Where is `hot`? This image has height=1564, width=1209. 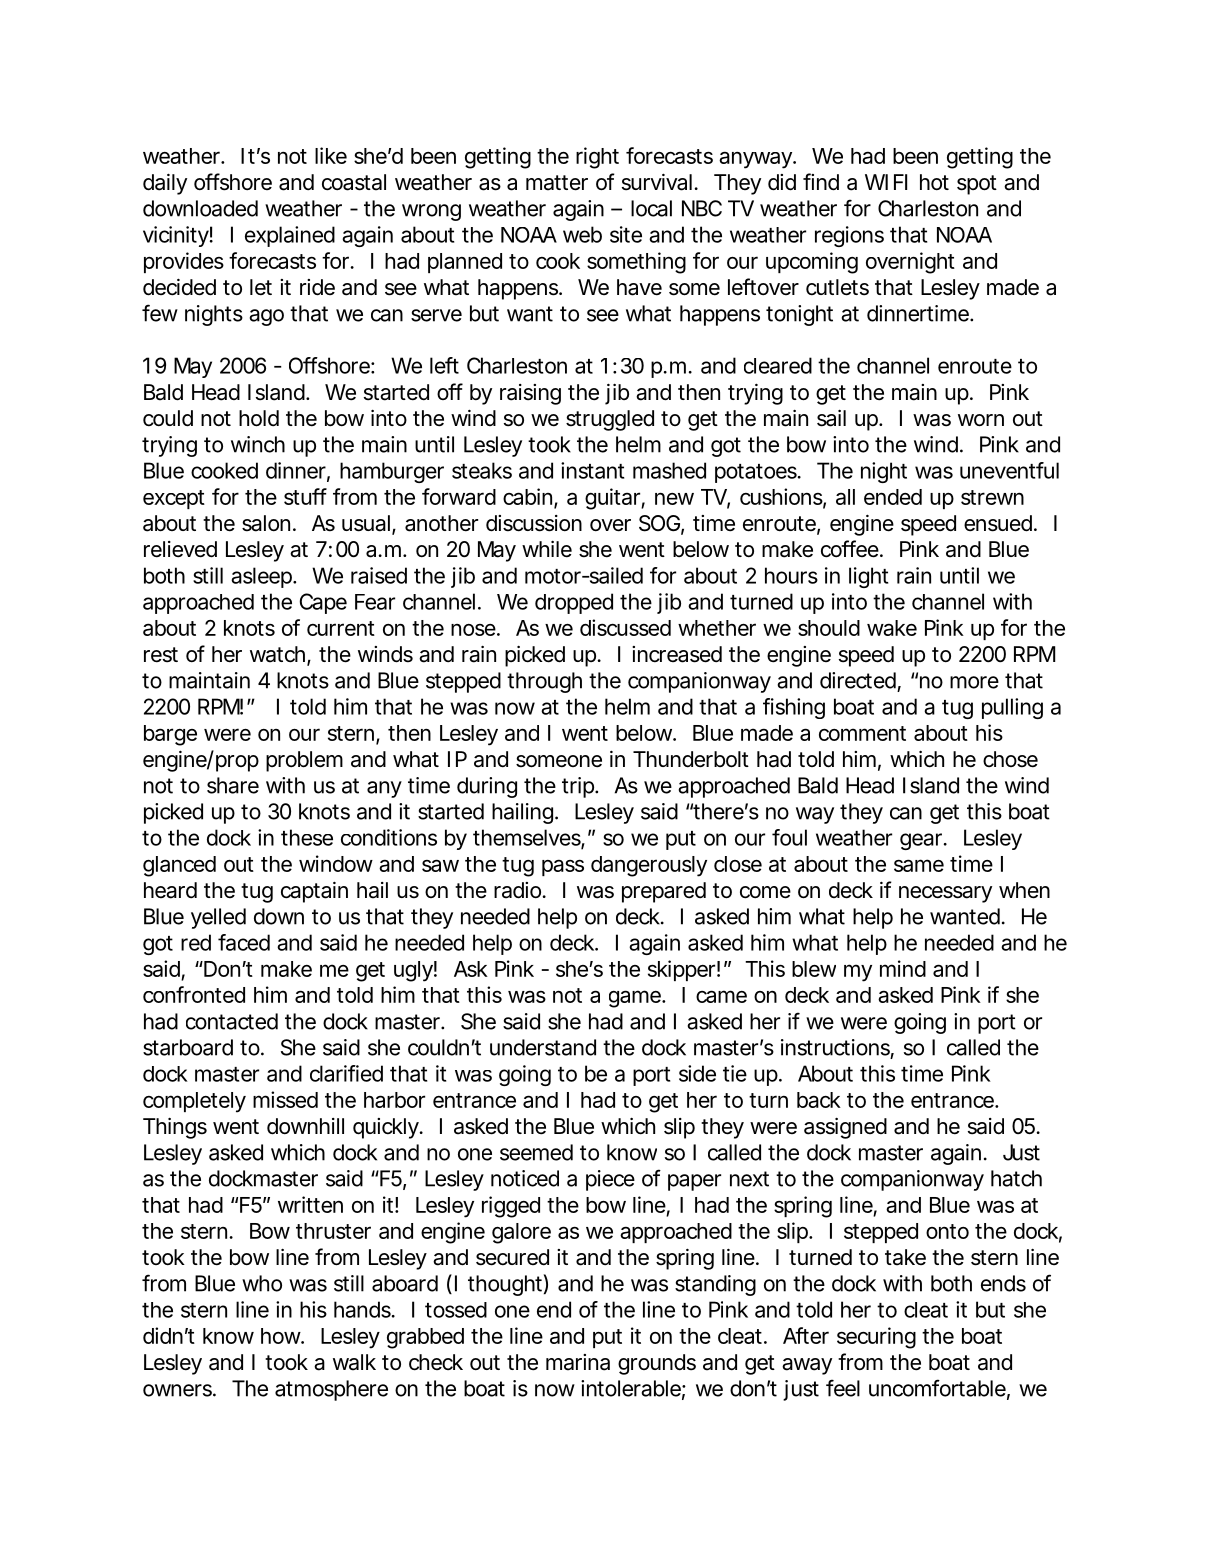
hot is located at coordinates (934, 182).
